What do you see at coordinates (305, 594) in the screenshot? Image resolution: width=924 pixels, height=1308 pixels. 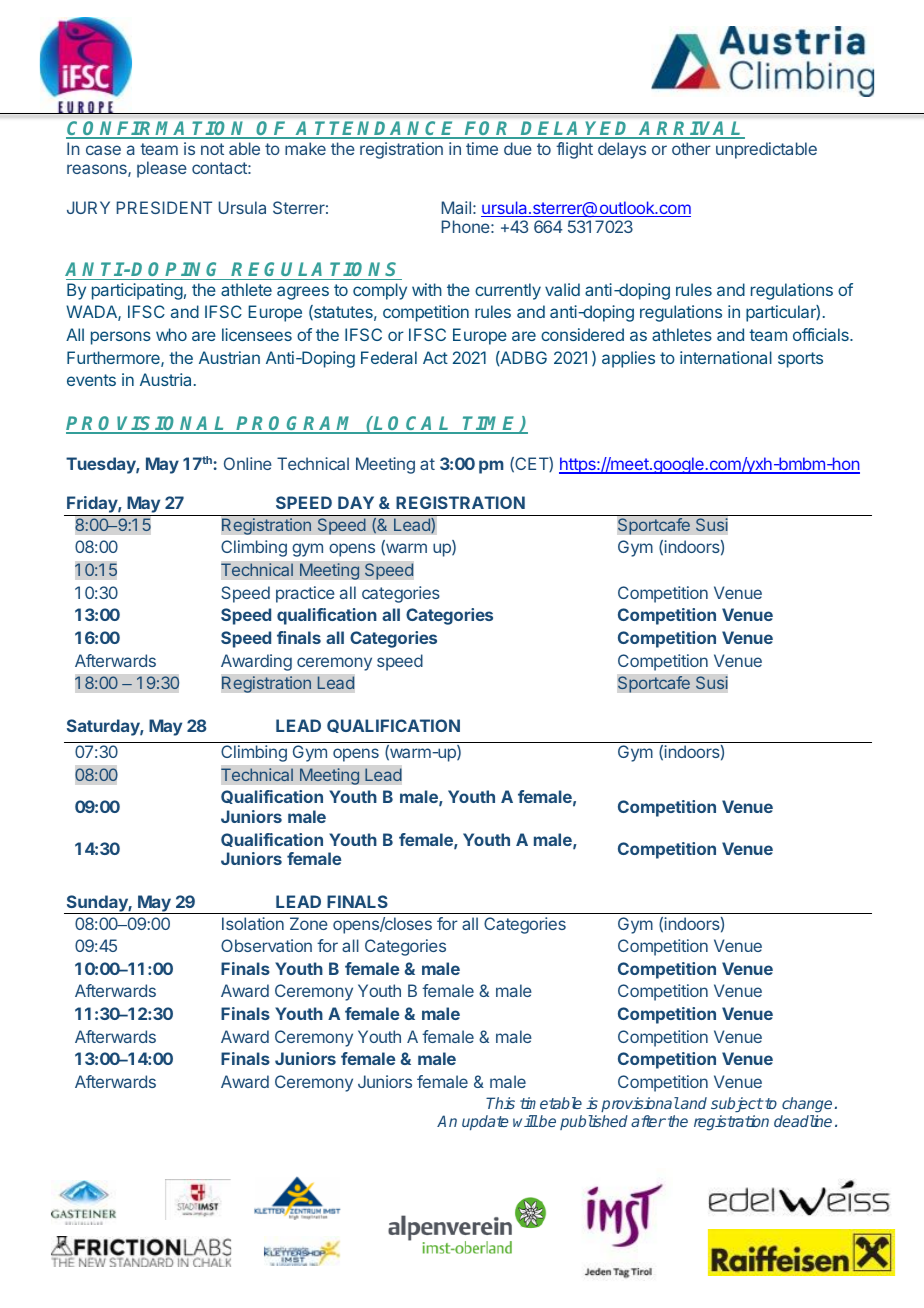 I see `practice` at bounding box center [305, 594].
